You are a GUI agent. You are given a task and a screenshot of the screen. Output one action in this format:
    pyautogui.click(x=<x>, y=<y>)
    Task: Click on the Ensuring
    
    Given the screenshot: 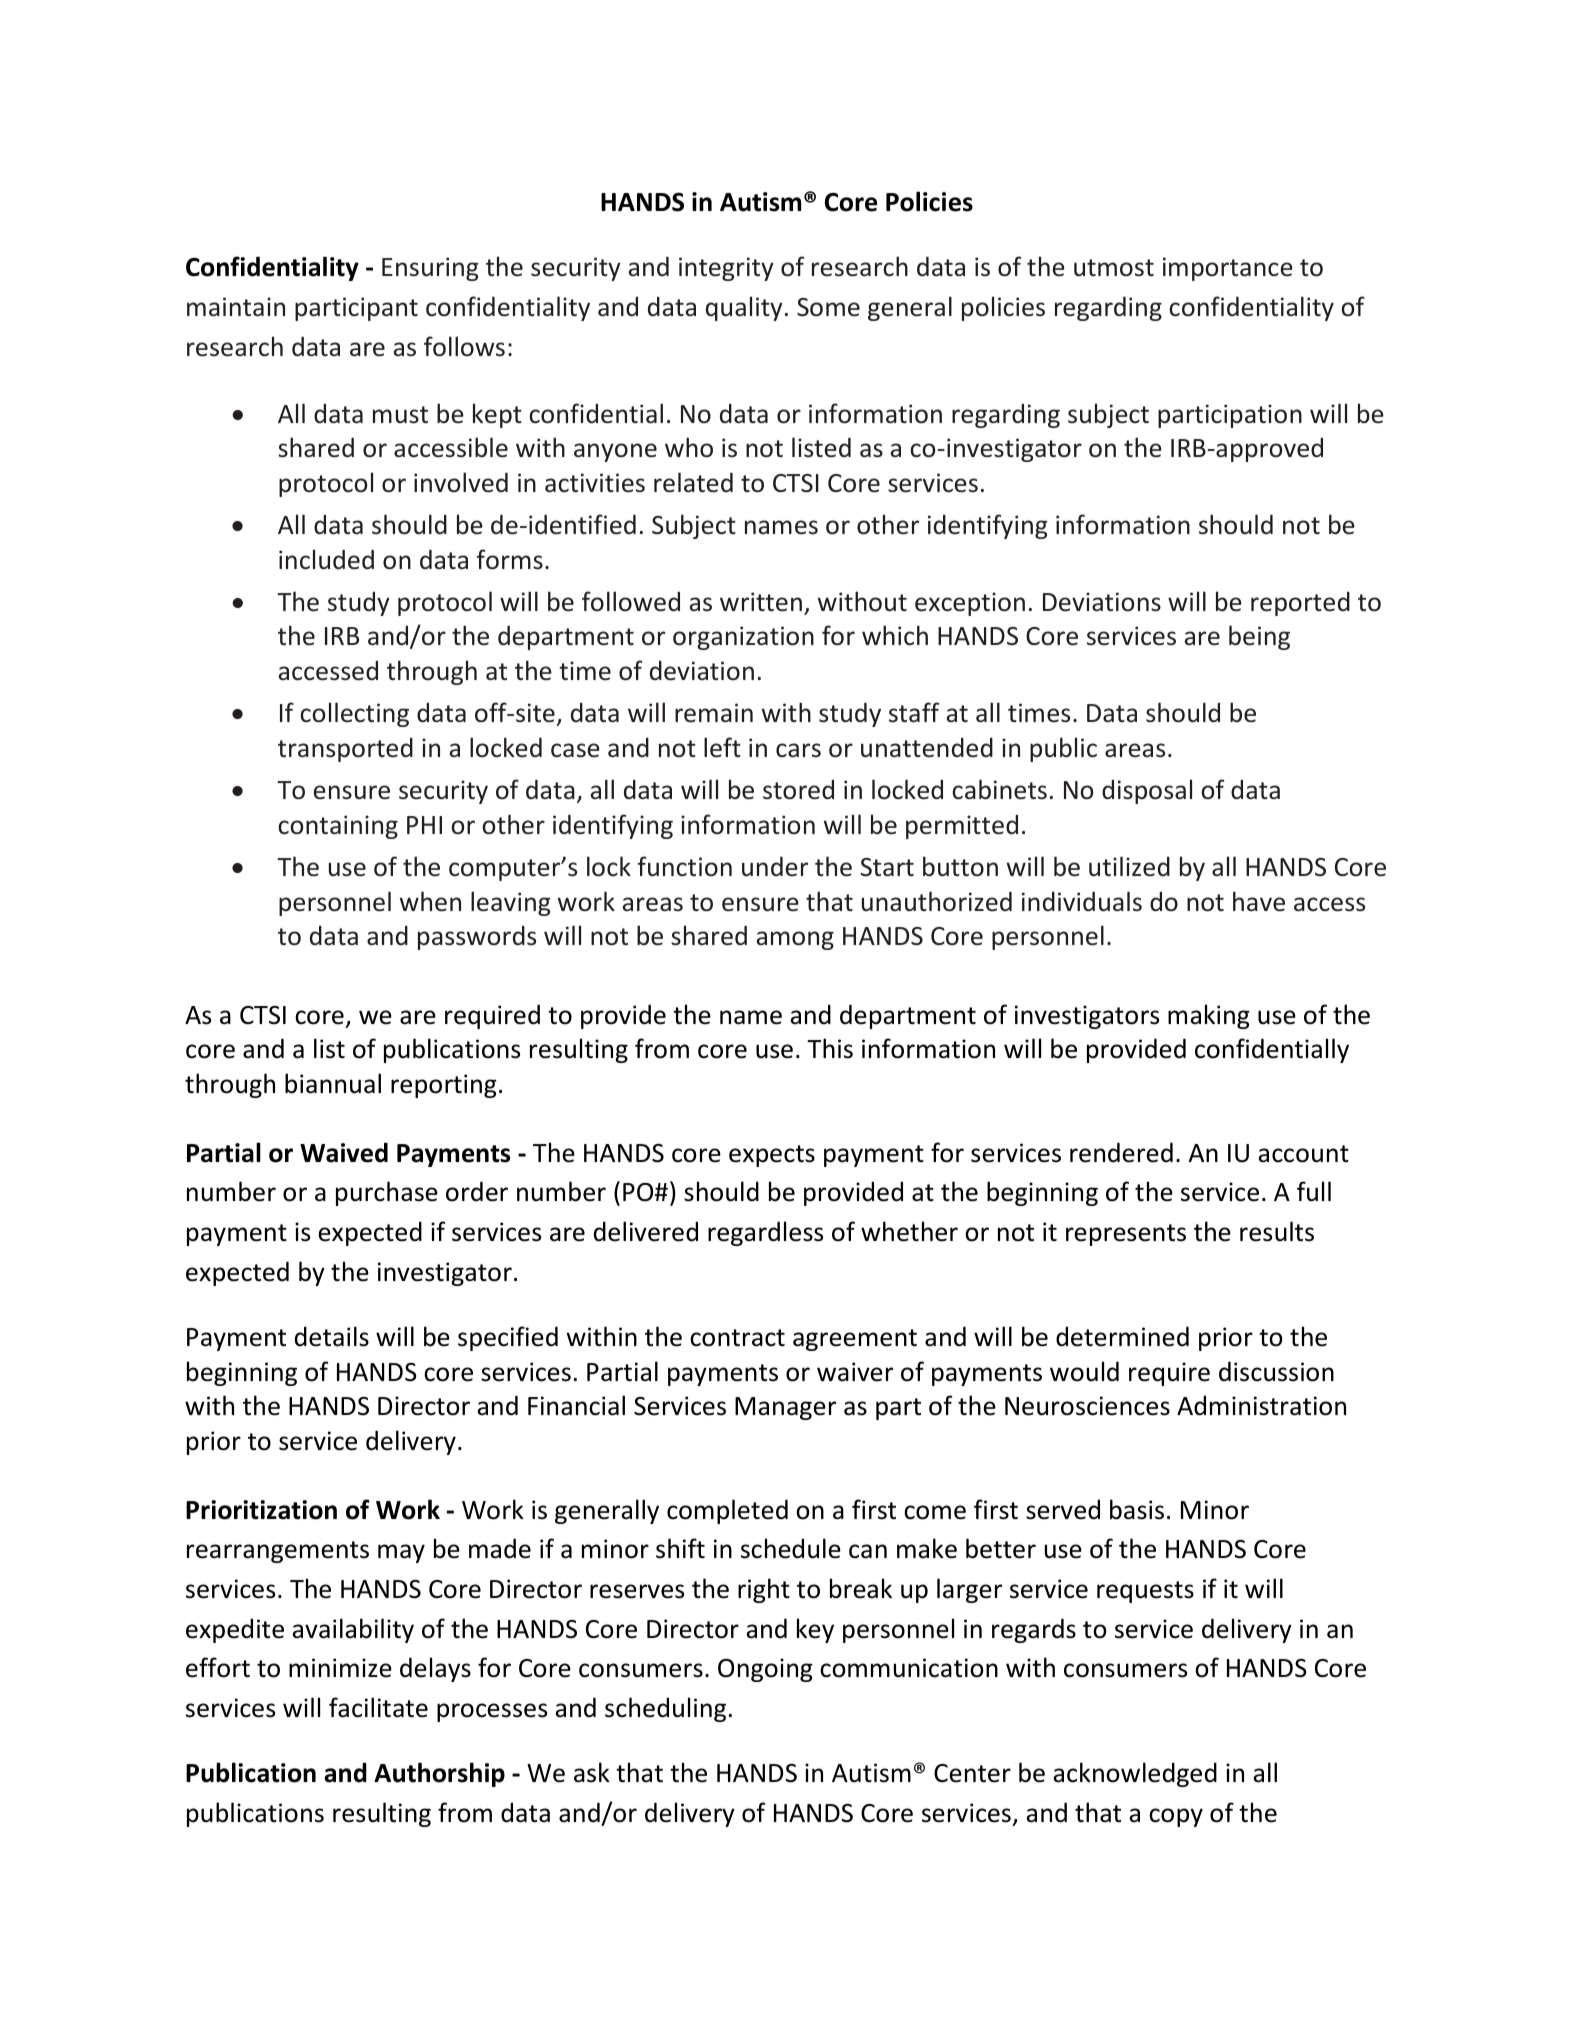 What is the action you would take?
    pyautogui.click(x=430, y=269)
